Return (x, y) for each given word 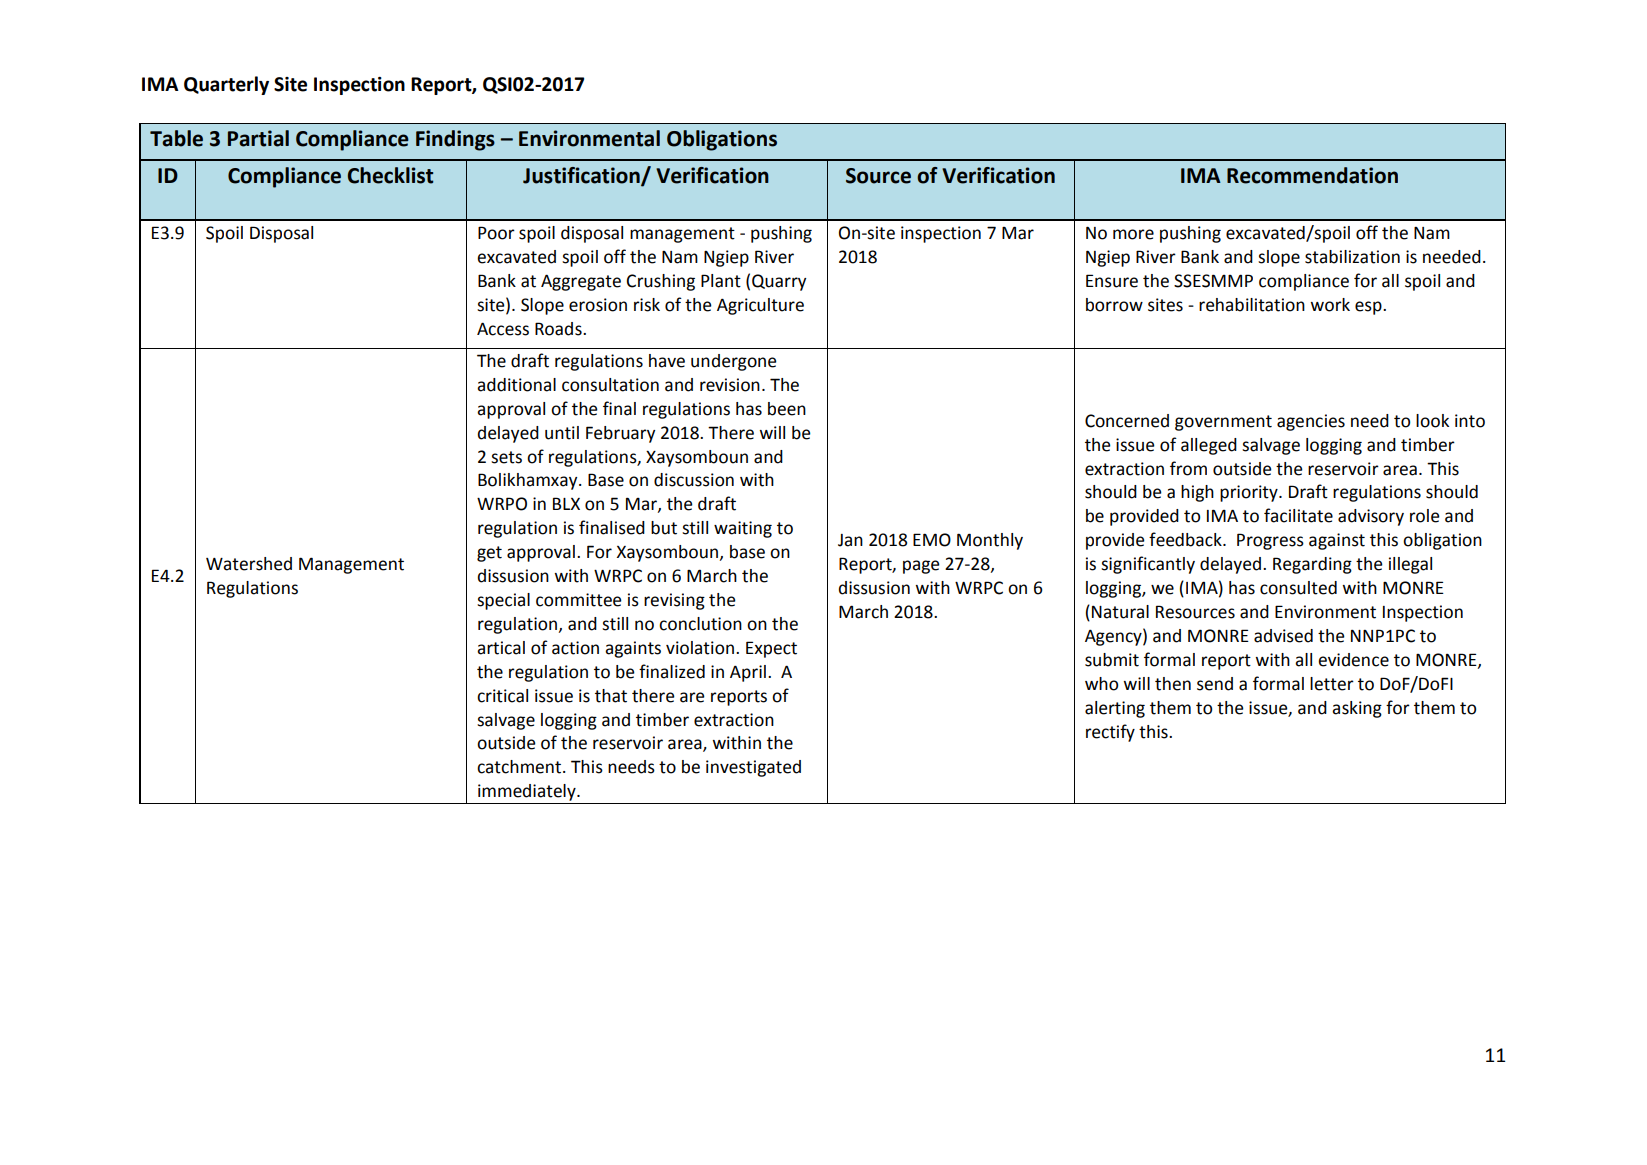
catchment (520, 767)
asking (1357, 709)
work (1330, 305)
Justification (582, 176)
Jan (850, 540)
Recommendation (1312, 175)
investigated (753, 768)
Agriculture (760, 306)
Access (503, 329)
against (1337, 541)
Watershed (249, 564)
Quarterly (226, 85)
